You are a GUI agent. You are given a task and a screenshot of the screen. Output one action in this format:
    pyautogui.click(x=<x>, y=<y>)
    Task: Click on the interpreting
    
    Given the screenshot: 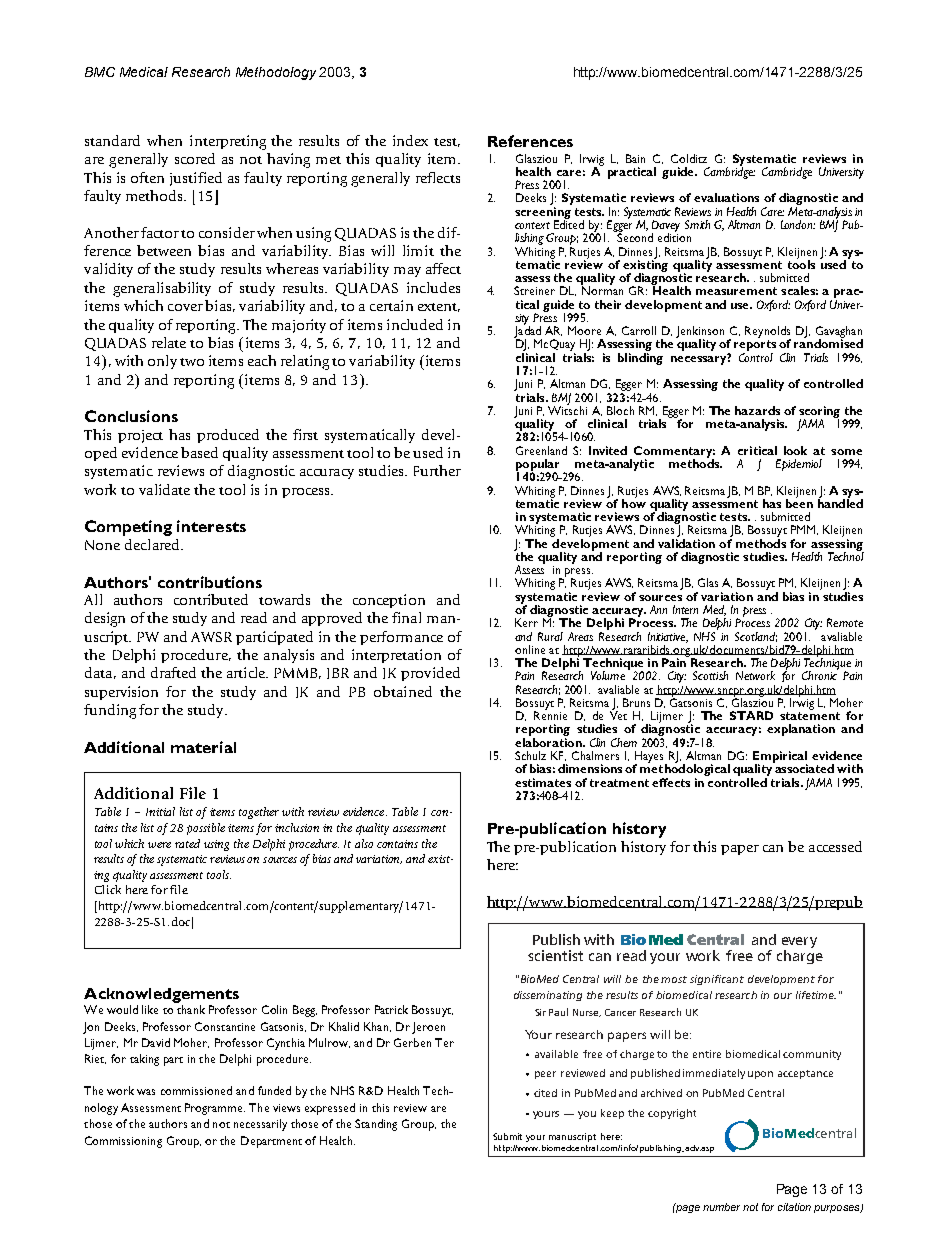 What is the action you would take?
    pyautogui.click(x=228, y=142)
